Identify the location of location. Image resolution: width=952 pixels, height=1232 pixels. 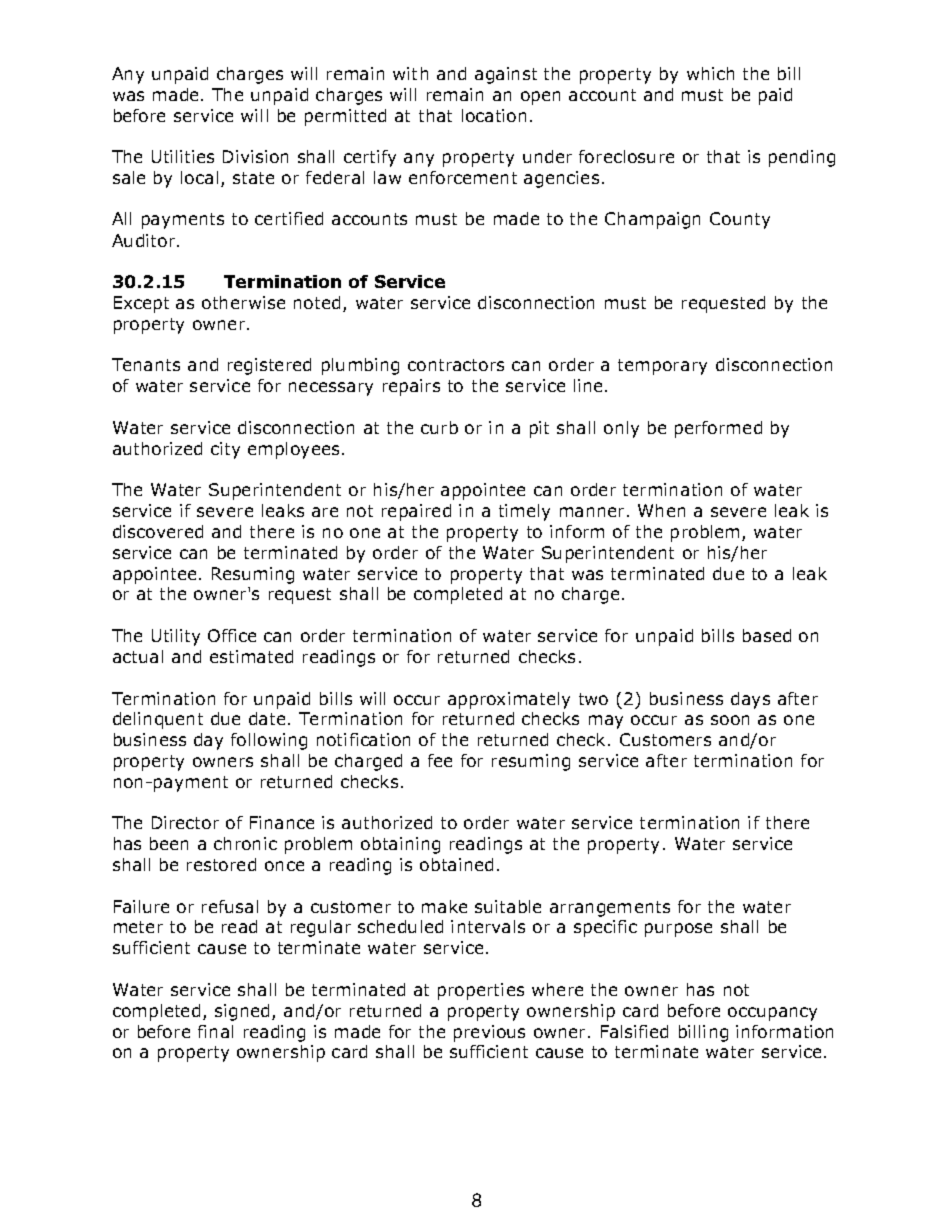
(494, 115).
